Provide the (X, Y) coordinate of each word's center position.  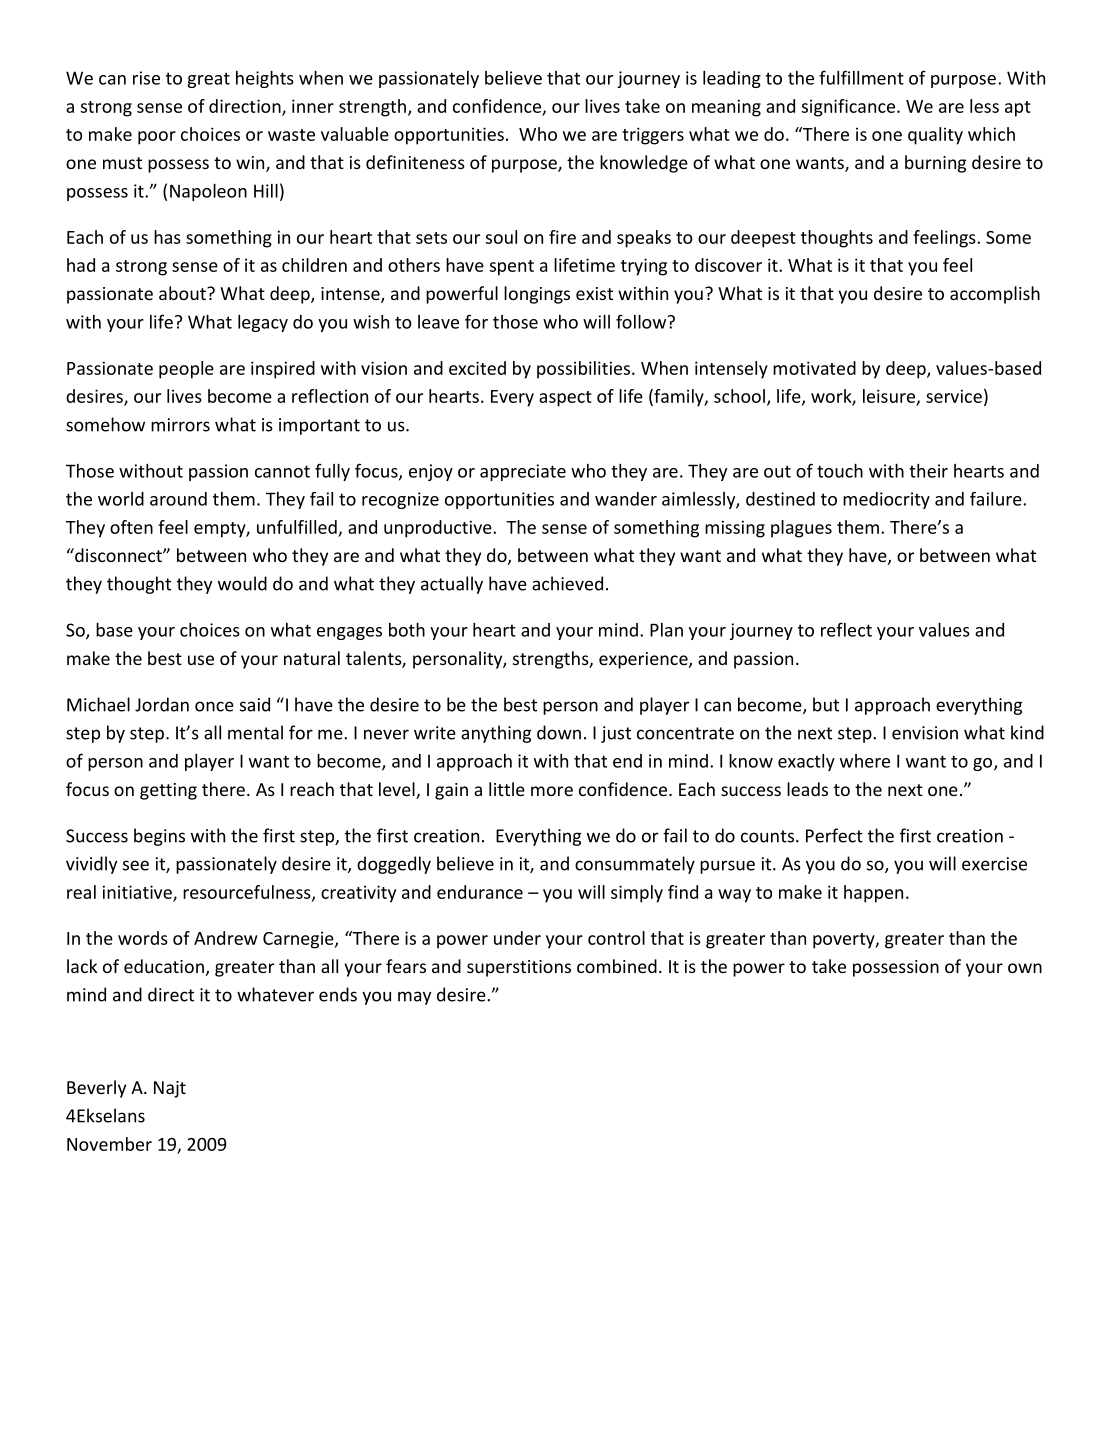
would (242, 583)
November (109, 1144)
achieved (567, 583)
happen (873, 894)
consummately (635, 865)
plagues (801, 529)
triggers (653, 136)
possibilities (583, 370)
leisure (889, 396)
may (414, 998)
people (186, 370)
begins (159, 837)
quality (935, 136)
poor (157, 138)
